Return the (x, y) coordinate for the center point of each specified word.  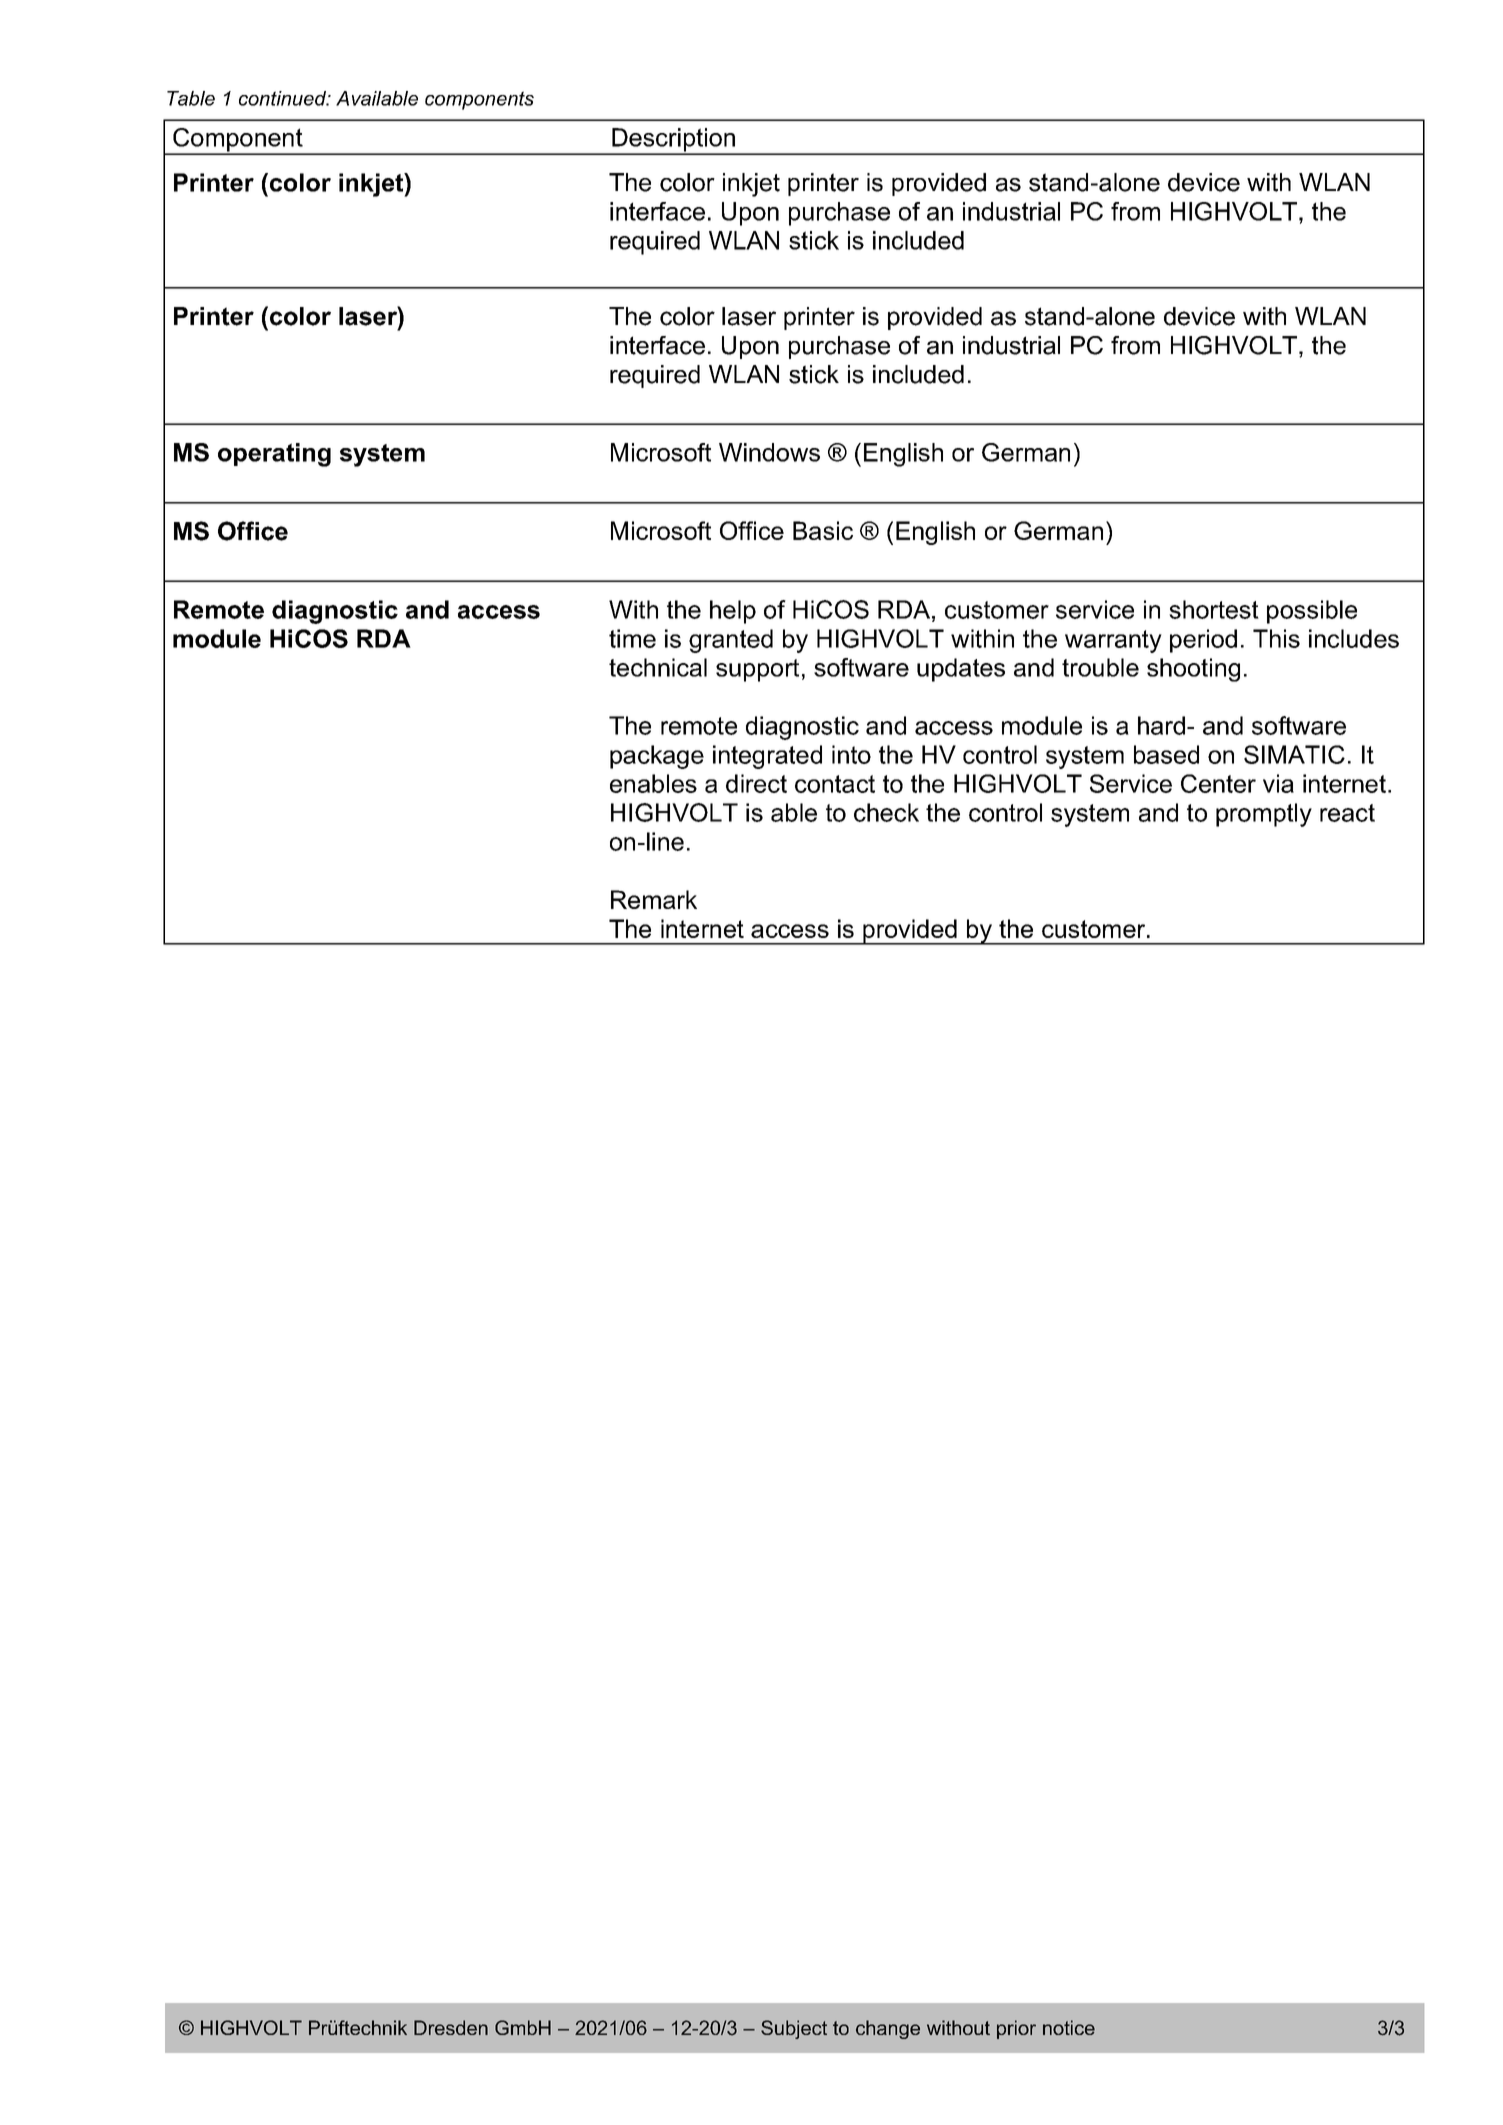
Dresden (451, 2027)
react (1347, 813)
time (632, 638)
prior (1016, 2029)
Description (673, 141)
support (757, 670)
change (888, 2029)
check (886, 812)
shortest (1214, 609)
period (1203, 641)
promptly (1264, 815)
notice (1069, 2027)
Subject (794, 2029)
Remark (654, 899)
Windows (769, 452)
